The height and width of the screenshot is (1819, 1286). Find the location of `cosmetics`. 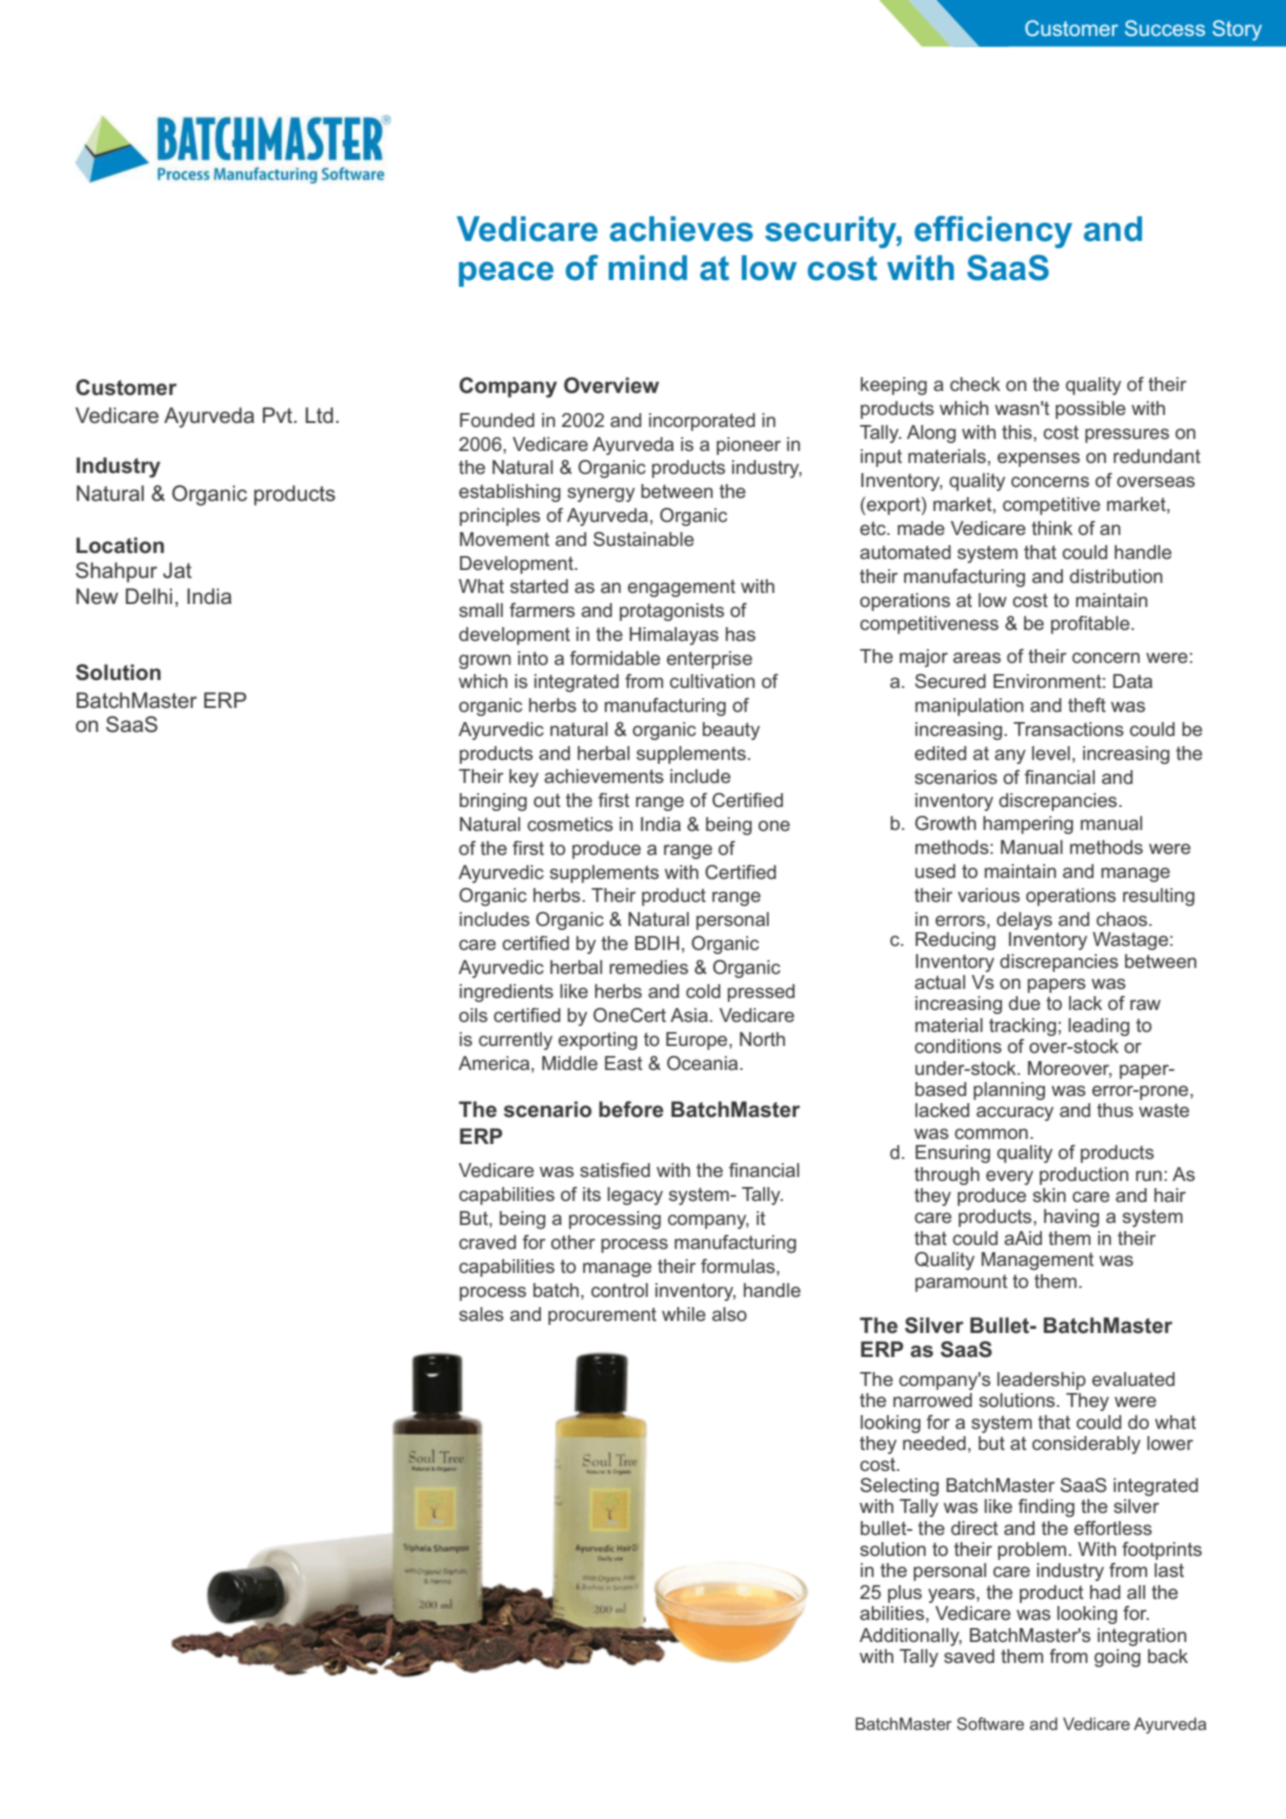

cosmetics is located at coordinates (570, 824).
